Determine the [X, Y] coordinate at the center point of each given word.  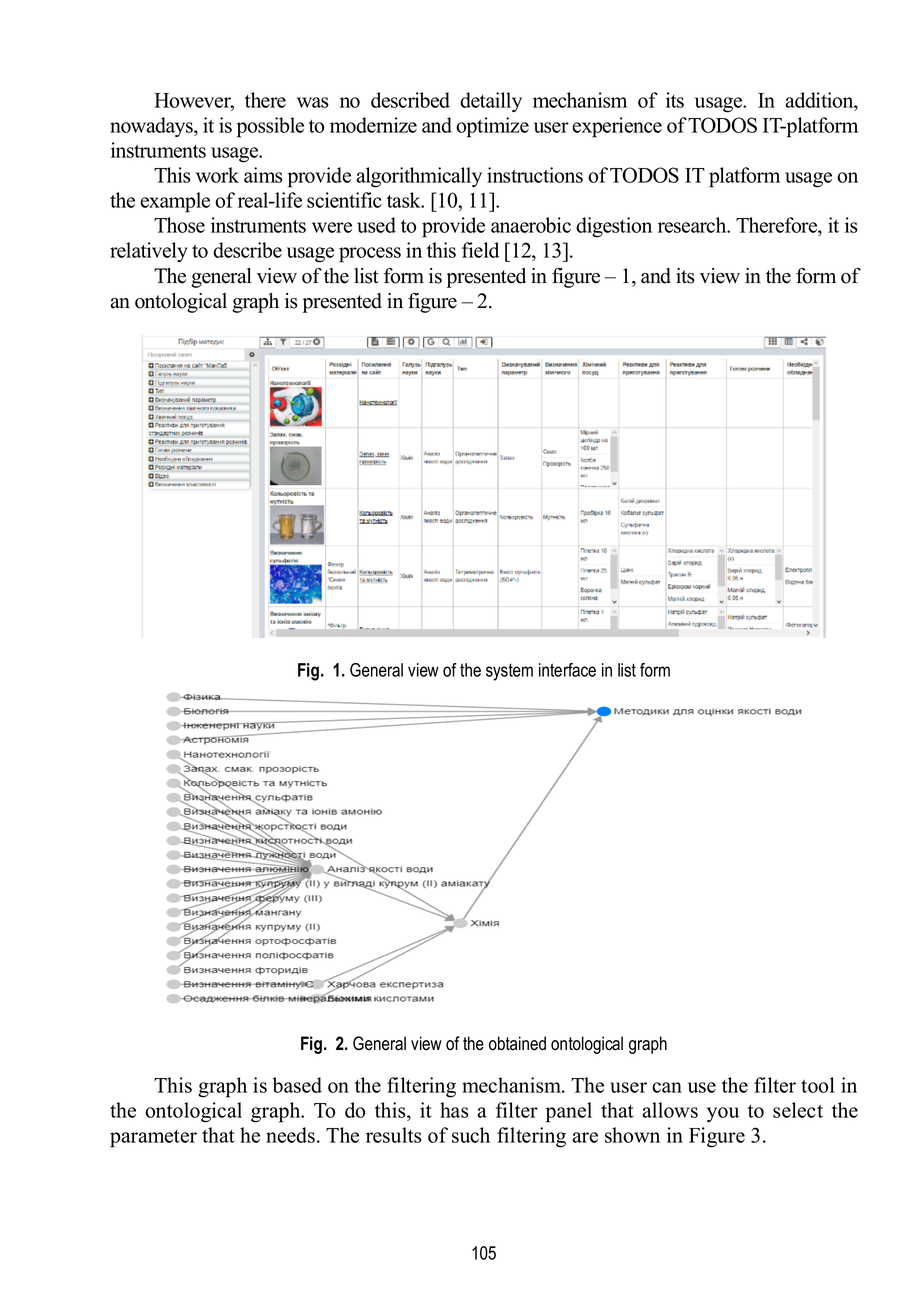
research [693, 225]
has [454, 1110]
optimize [492, 127]
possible [270, 127]
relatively [149, 252]
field [480, 250]
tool [818, 1085]
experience [617, 127]
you [723, 1115]
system [509, 672]
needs [292, 1135]
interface [567, 670]
